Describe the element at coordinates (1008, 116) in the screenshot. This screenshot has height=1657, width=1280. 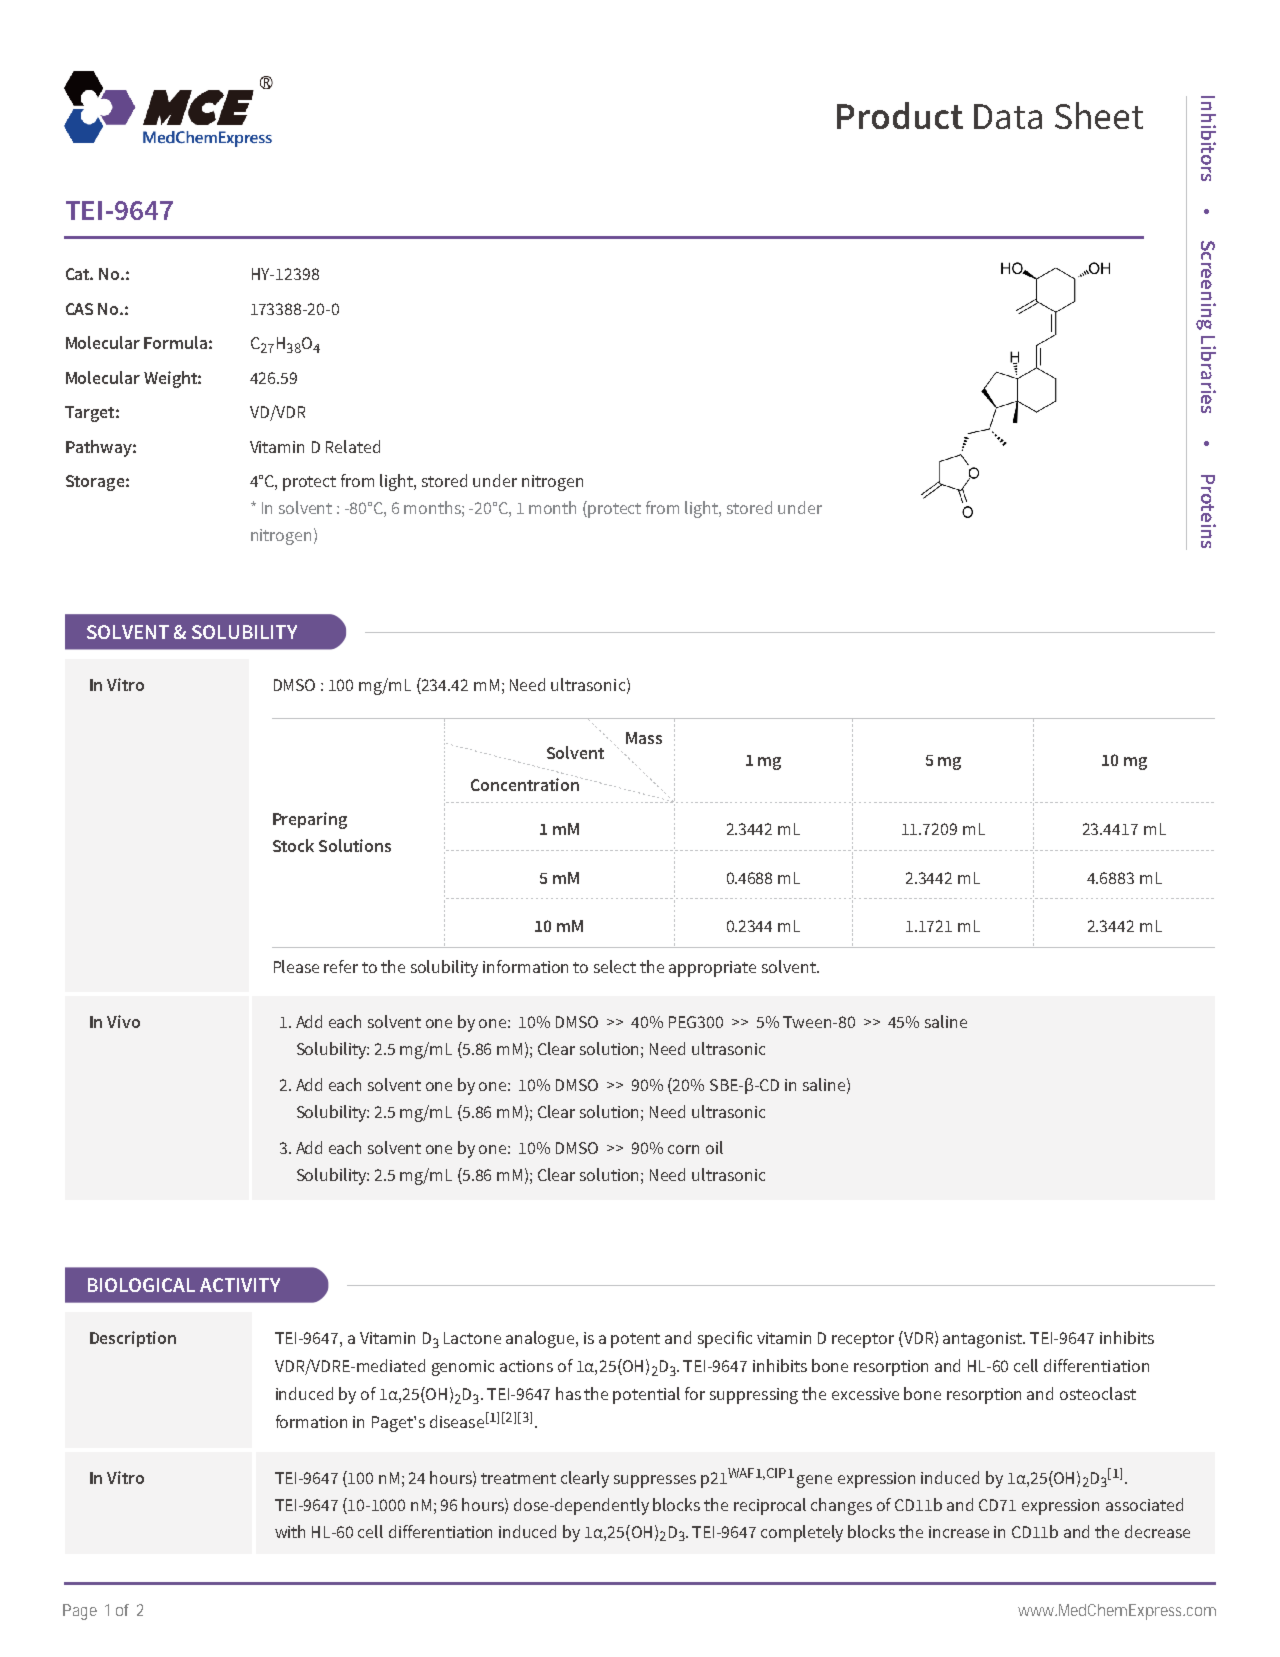
I see `Data` at that location.
